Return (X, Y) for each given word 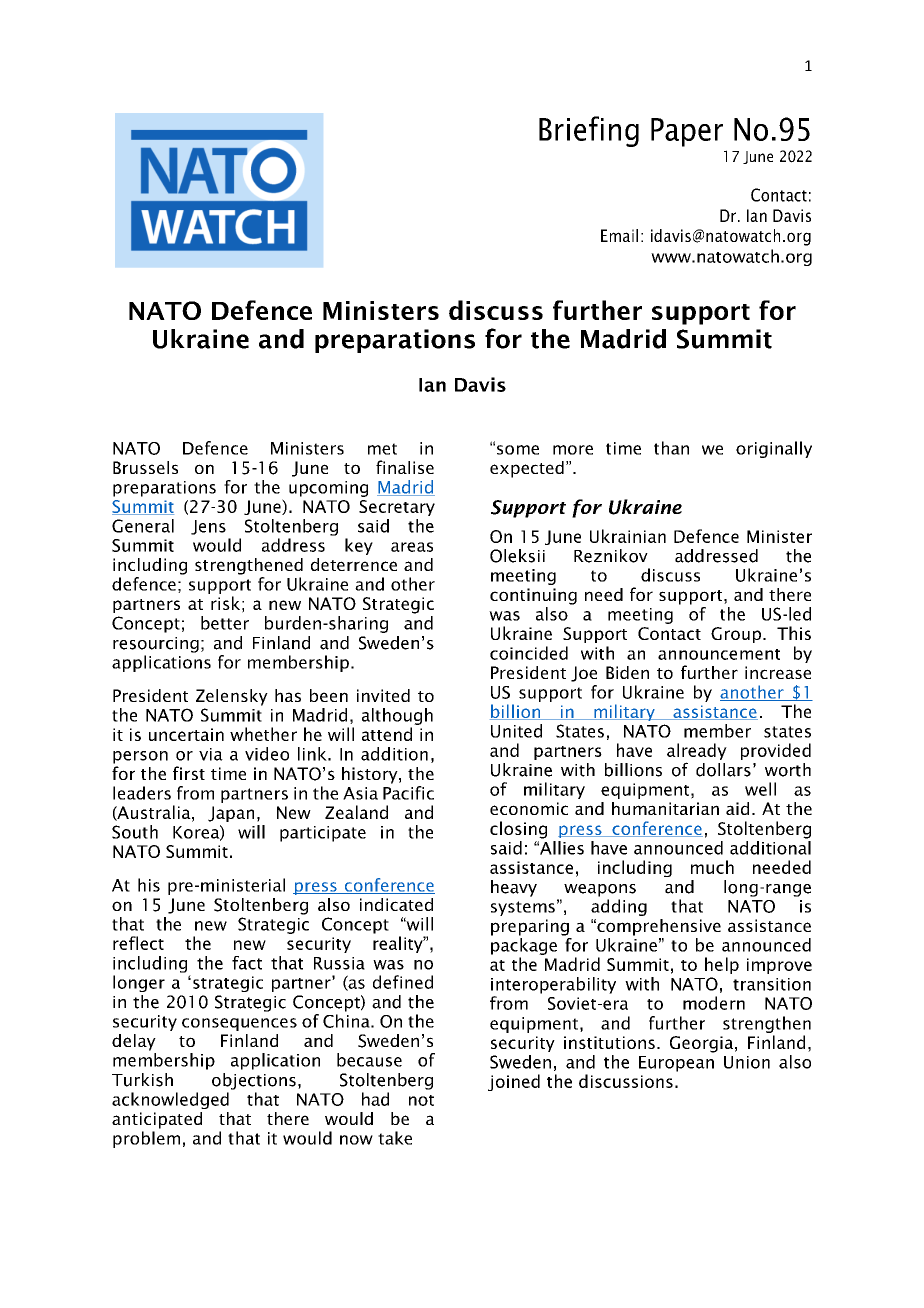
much (712, 867)
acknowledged (170, 1100)
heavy (514, 888)
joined (514, 1082)
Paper (687, 132)
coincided (529, 653)
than (671, 448)
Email (619, 235)
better (225, 623)
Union (747, 1062)
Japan (231, 814)
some (518, 450)
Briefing (589, 131)
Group (736, 635)
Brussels (145, 467)
